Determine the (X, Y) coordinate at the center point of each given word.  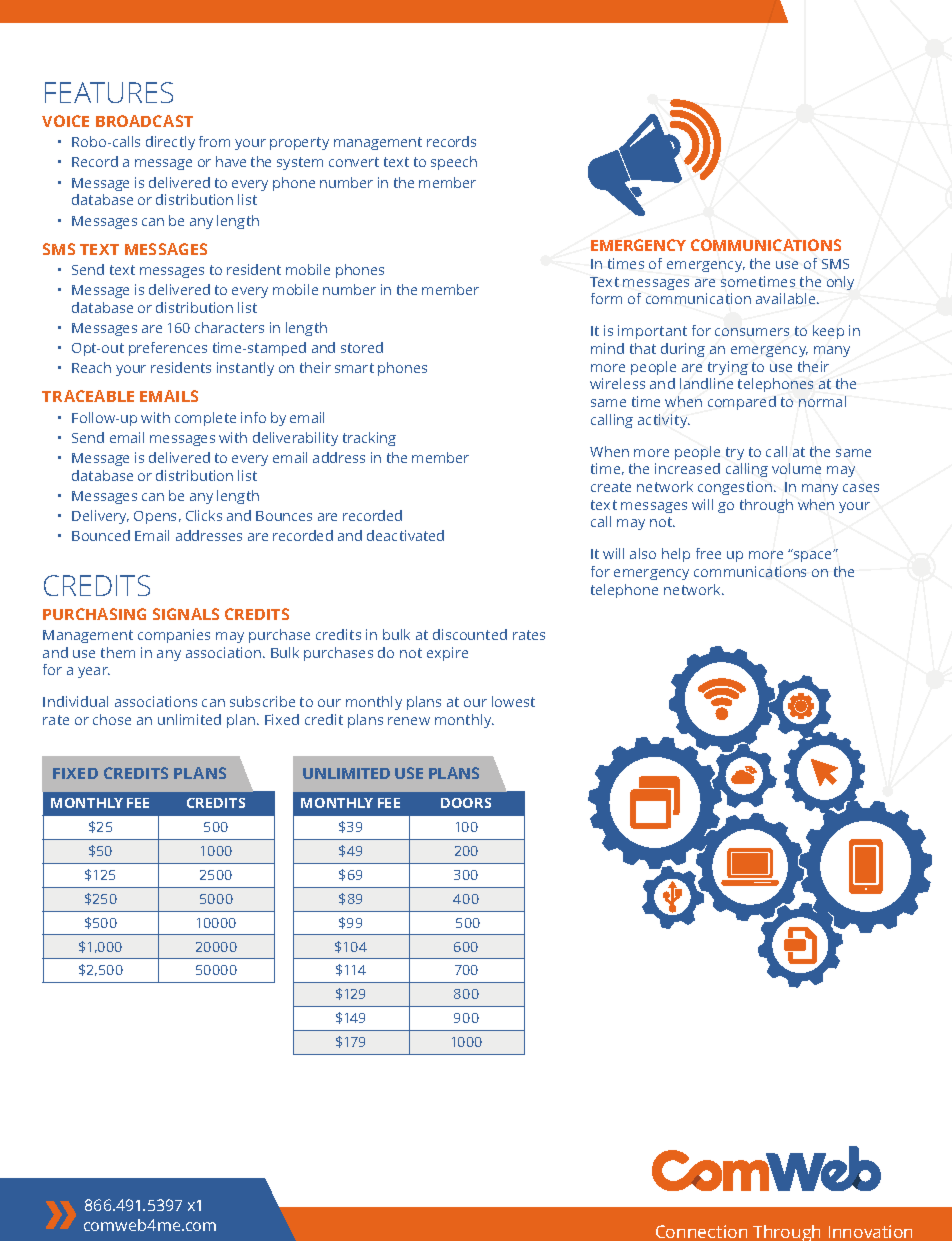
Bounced (101, 535)
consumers (752, 332)
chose (112, 719)
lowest (513, 701)
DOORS (466, 803)
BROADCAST (144, 121)
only (840, 283)
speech (454, 163)
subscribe (262, 701)
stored (362, 347)
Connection (701, 1231)
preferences (168, 349)
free (708, 553)
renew (409, 721)
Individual (75, 701)
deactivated (405, 535)
